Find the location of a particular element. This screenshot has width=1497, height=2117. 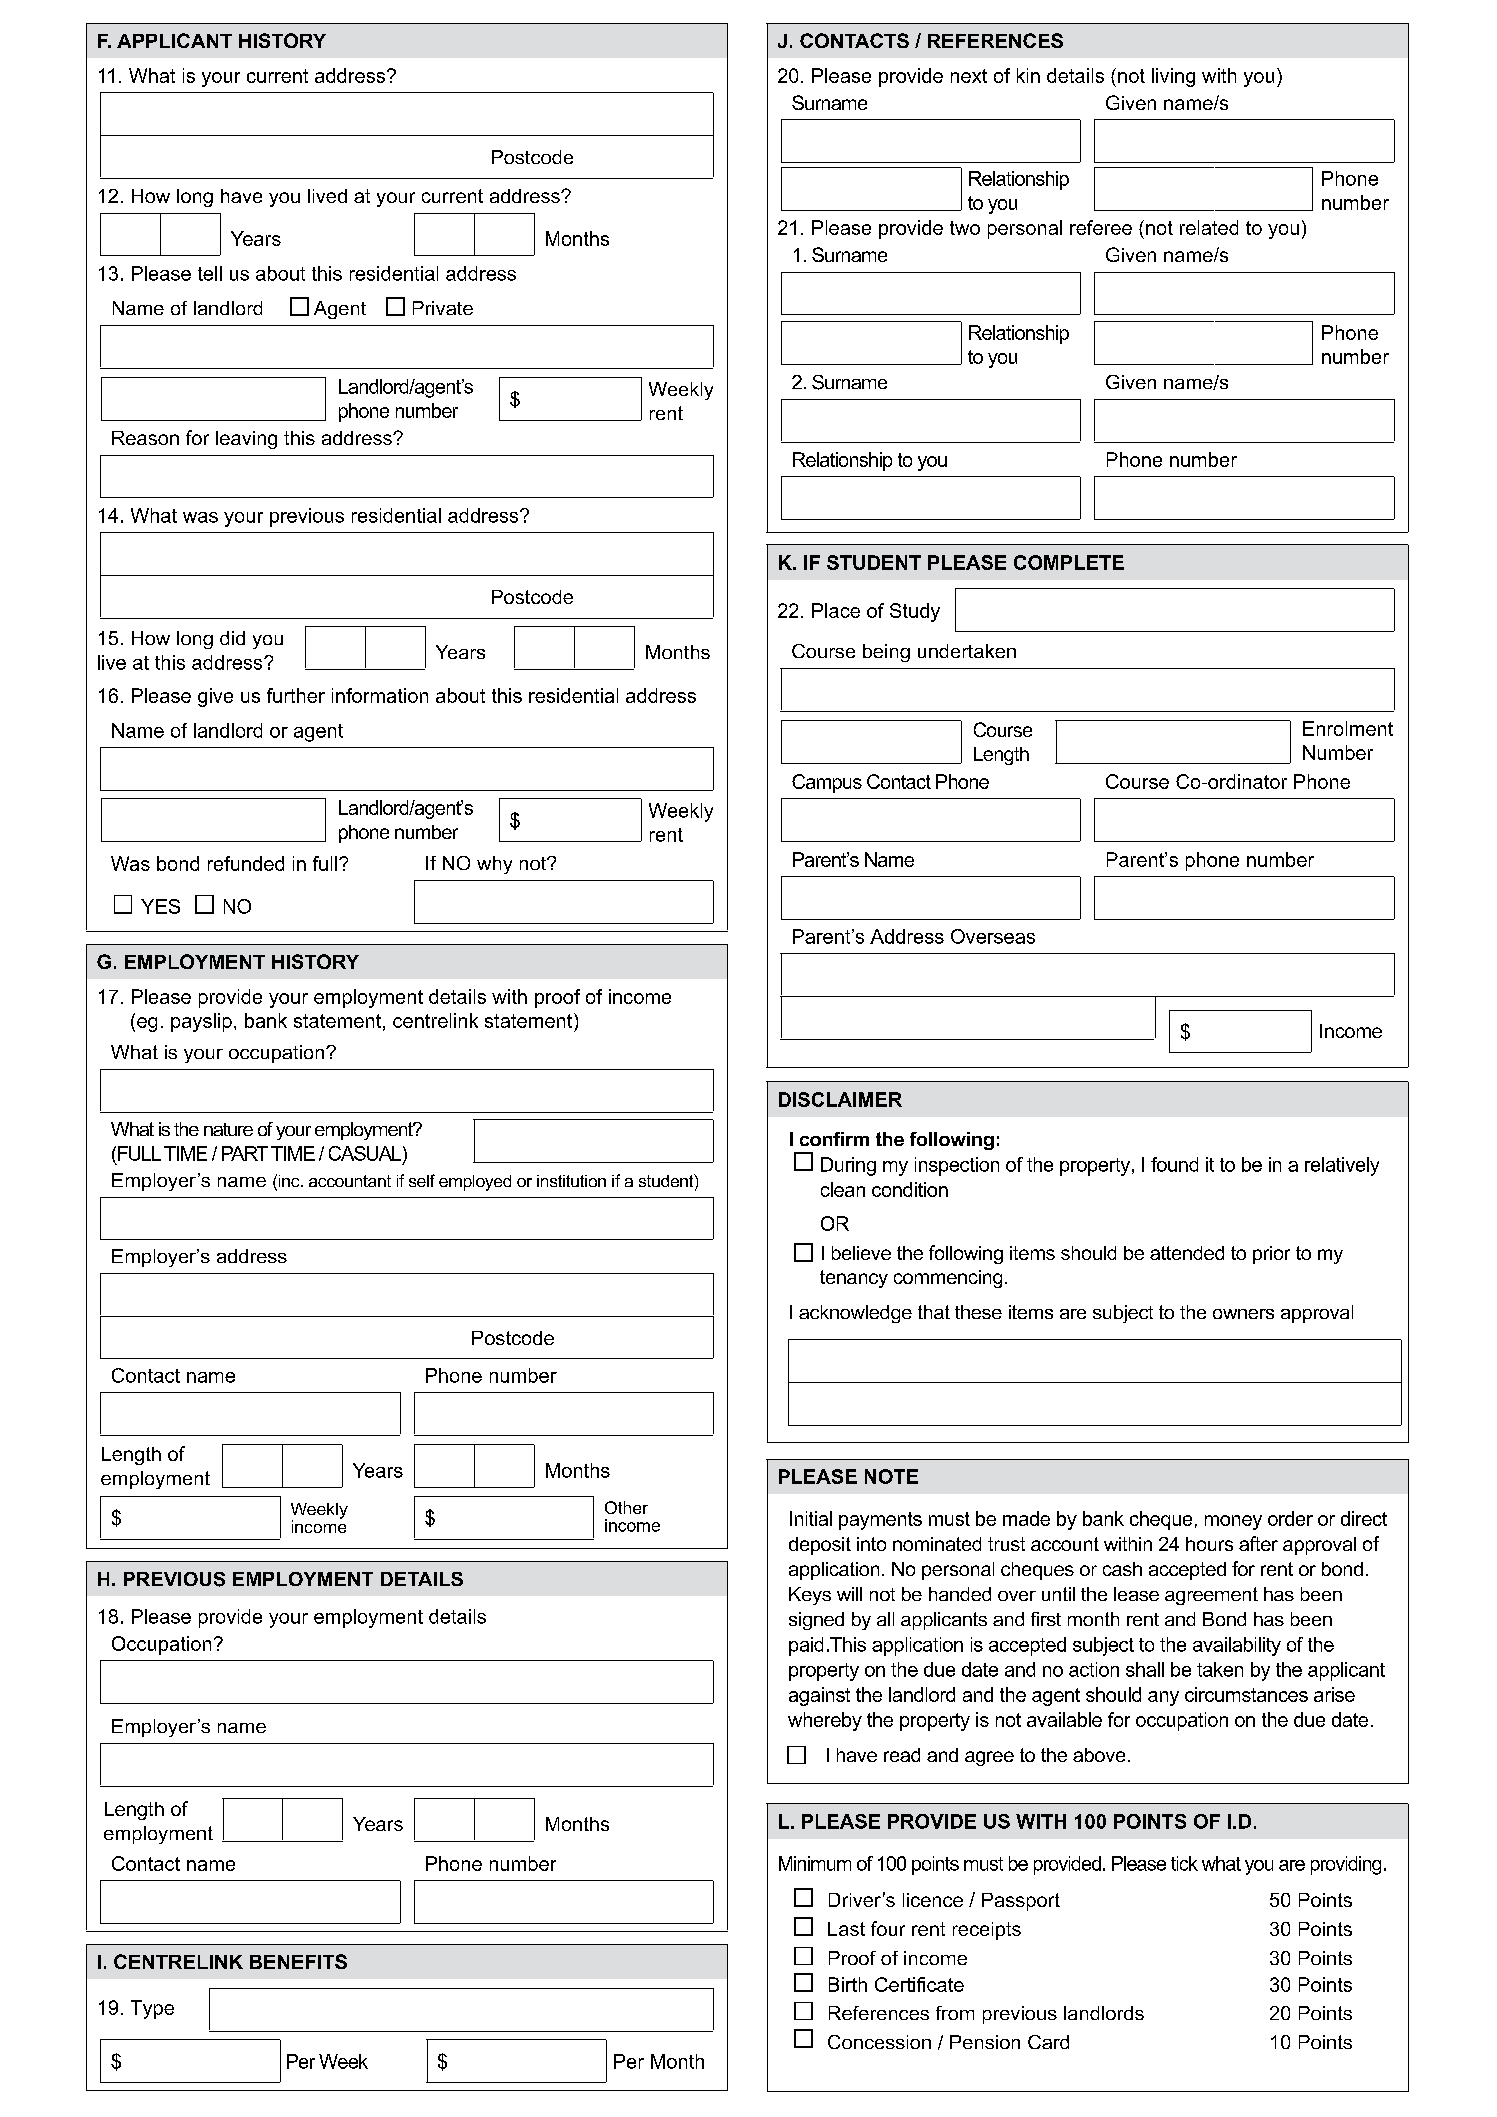

money is located at coordinates (1233, 1522).
